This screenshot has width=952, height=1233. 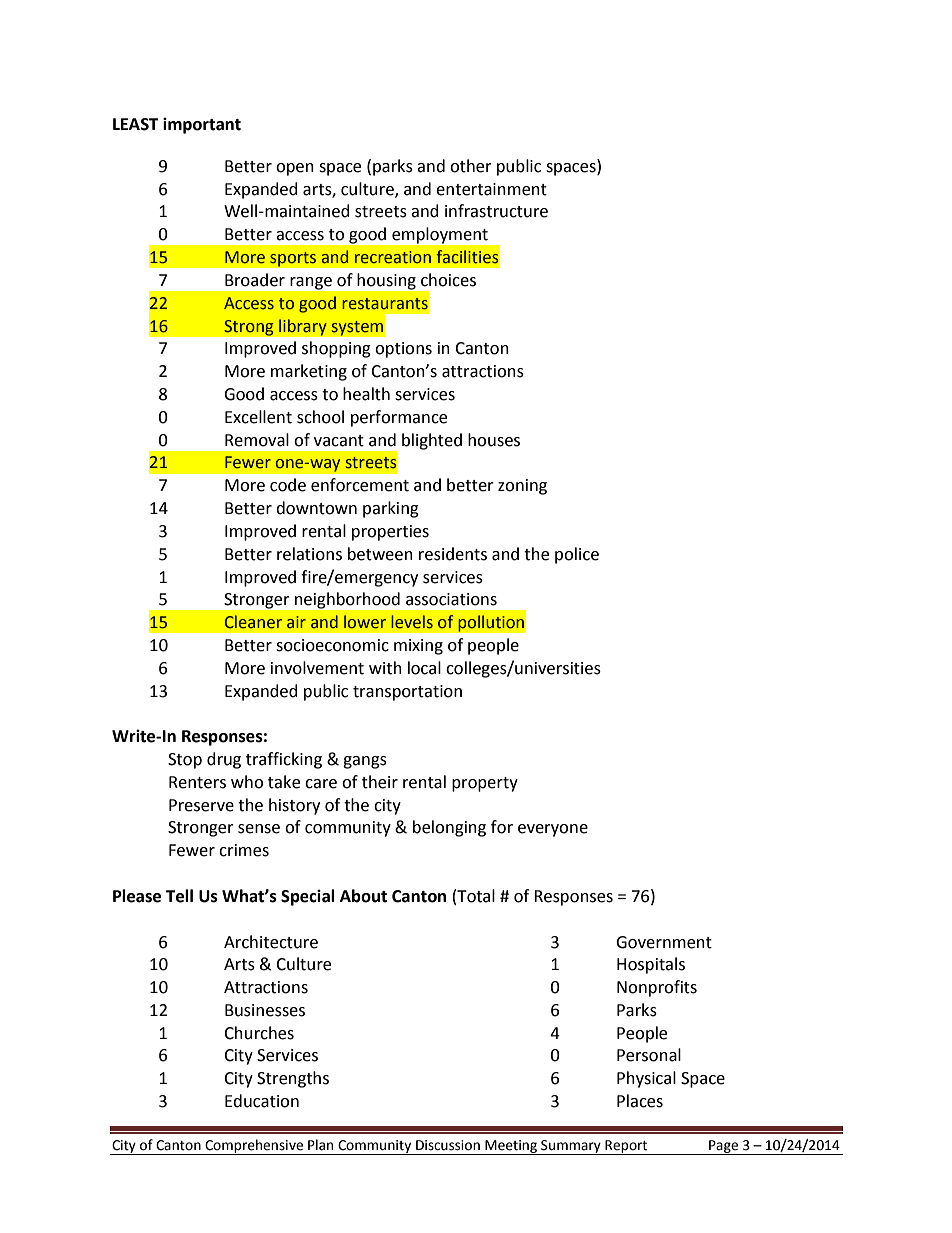 I want to click on mixing, so click(x=418, y=647).
